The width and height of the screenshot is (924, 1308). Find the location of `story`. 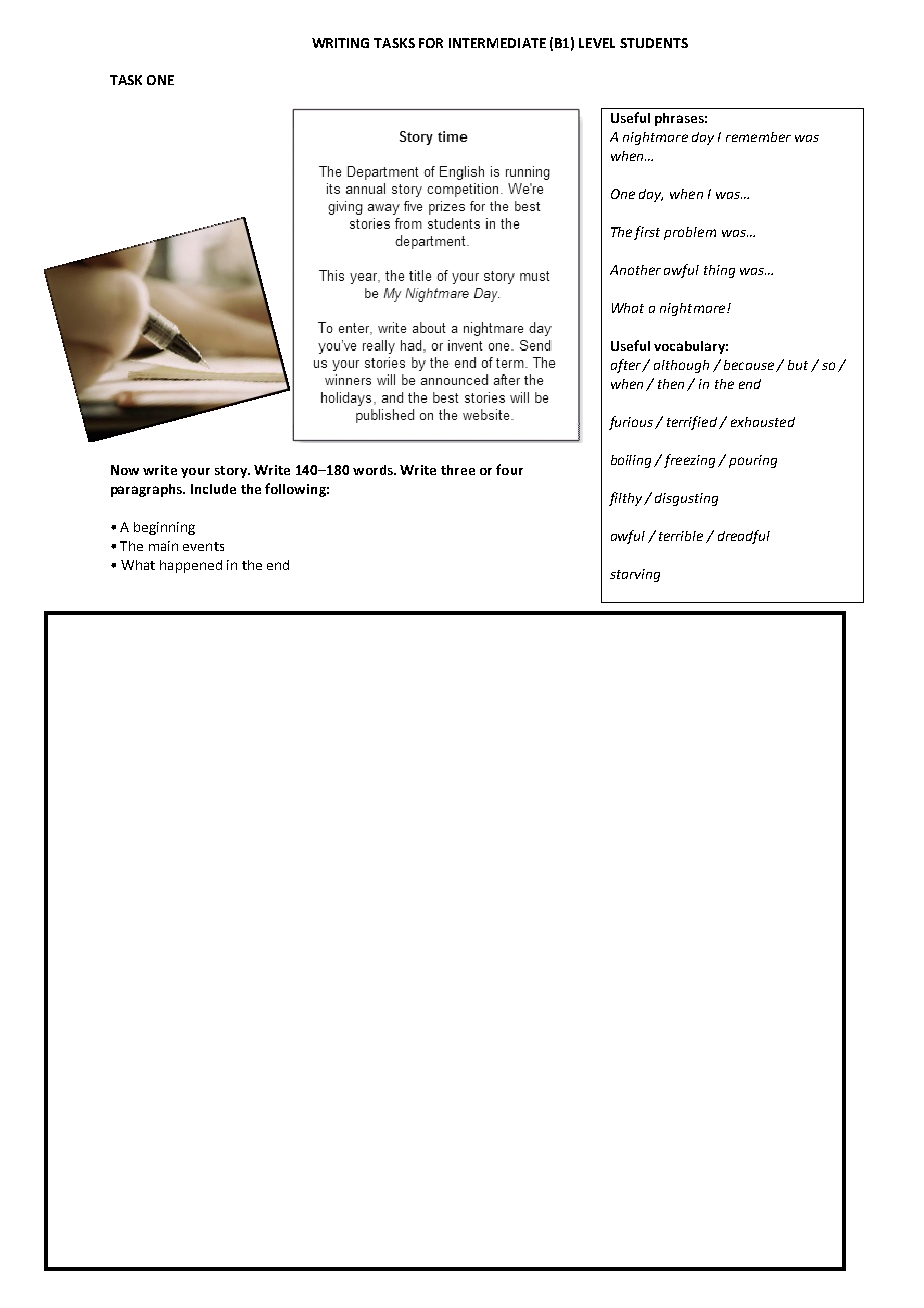

story is located at coordinates (232, 472).
